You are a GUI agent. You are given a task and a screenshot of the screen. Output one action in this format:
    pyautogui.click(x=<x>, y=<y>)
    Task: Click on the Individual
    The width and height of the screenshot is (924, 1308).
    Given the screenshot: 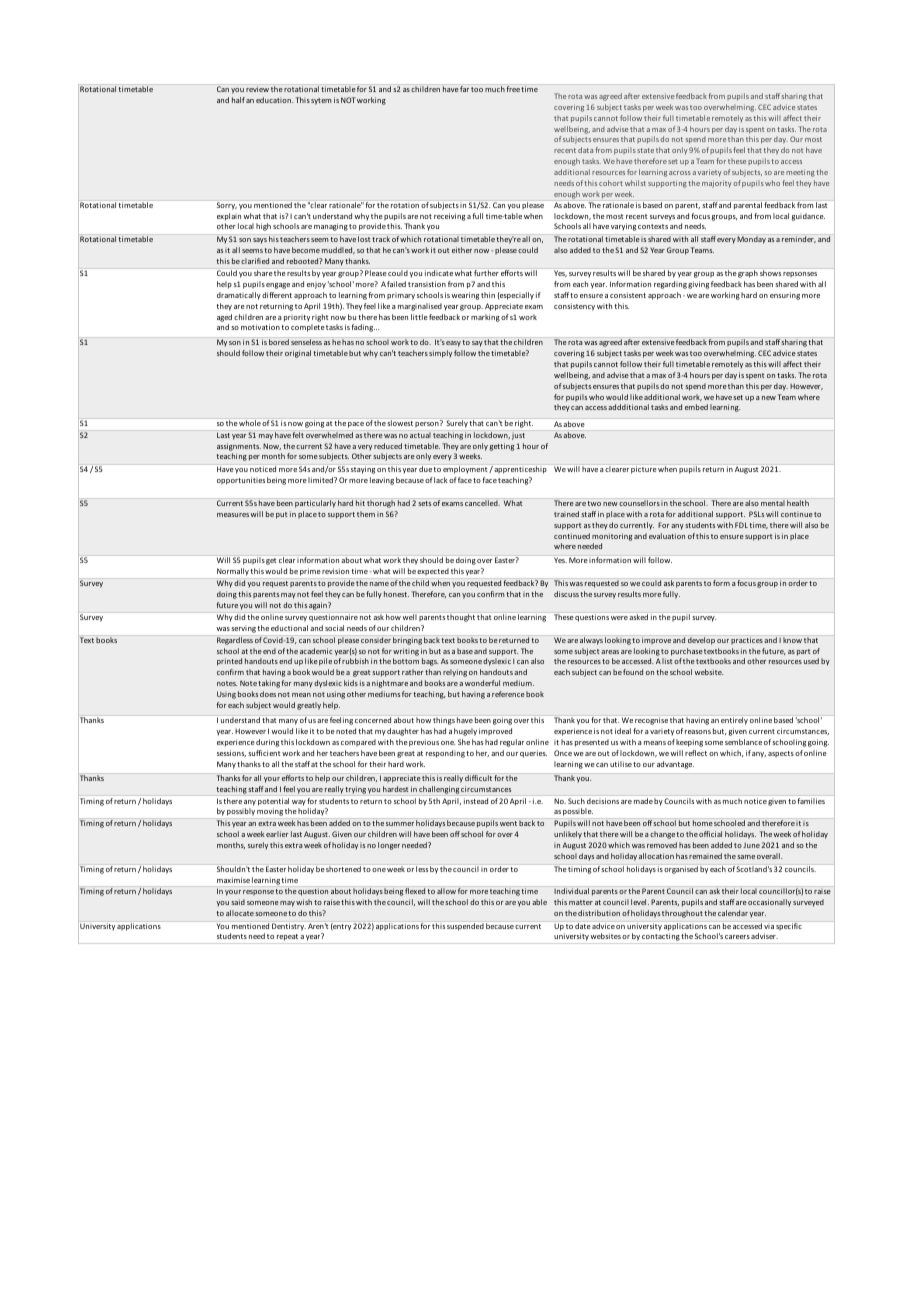 What is the action you would take?
    pyautogui.click(x=571, y=891)
